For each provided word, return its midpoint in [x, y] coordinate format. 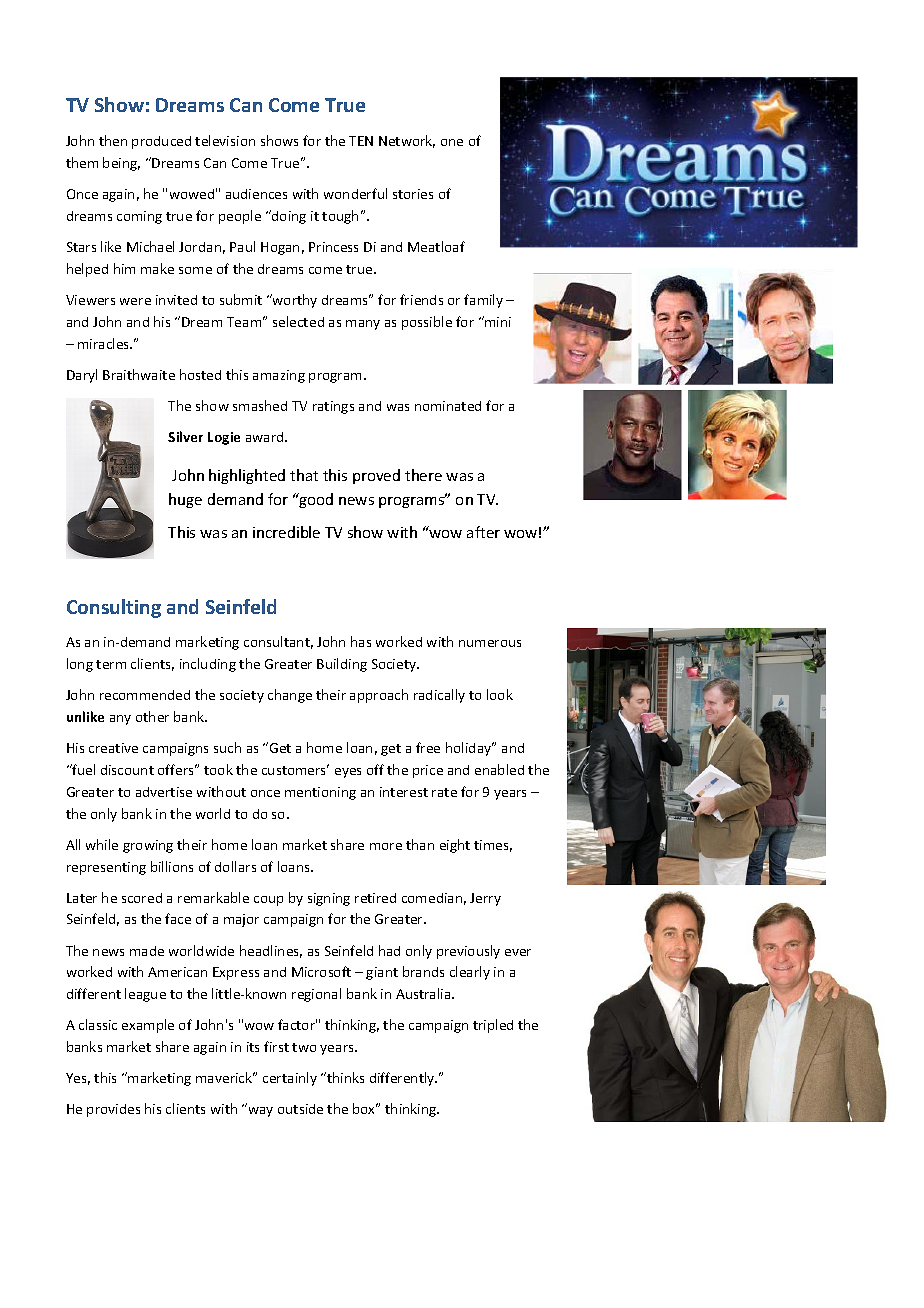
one [452, 142]
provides [113, 1110]
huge [185, 500]
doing [288, 217]
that [304, 475]
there [423, 475]
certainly [290, 1079]
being [121, 164]
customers [295, 769]
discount [127, 770]
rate [444, 792]
